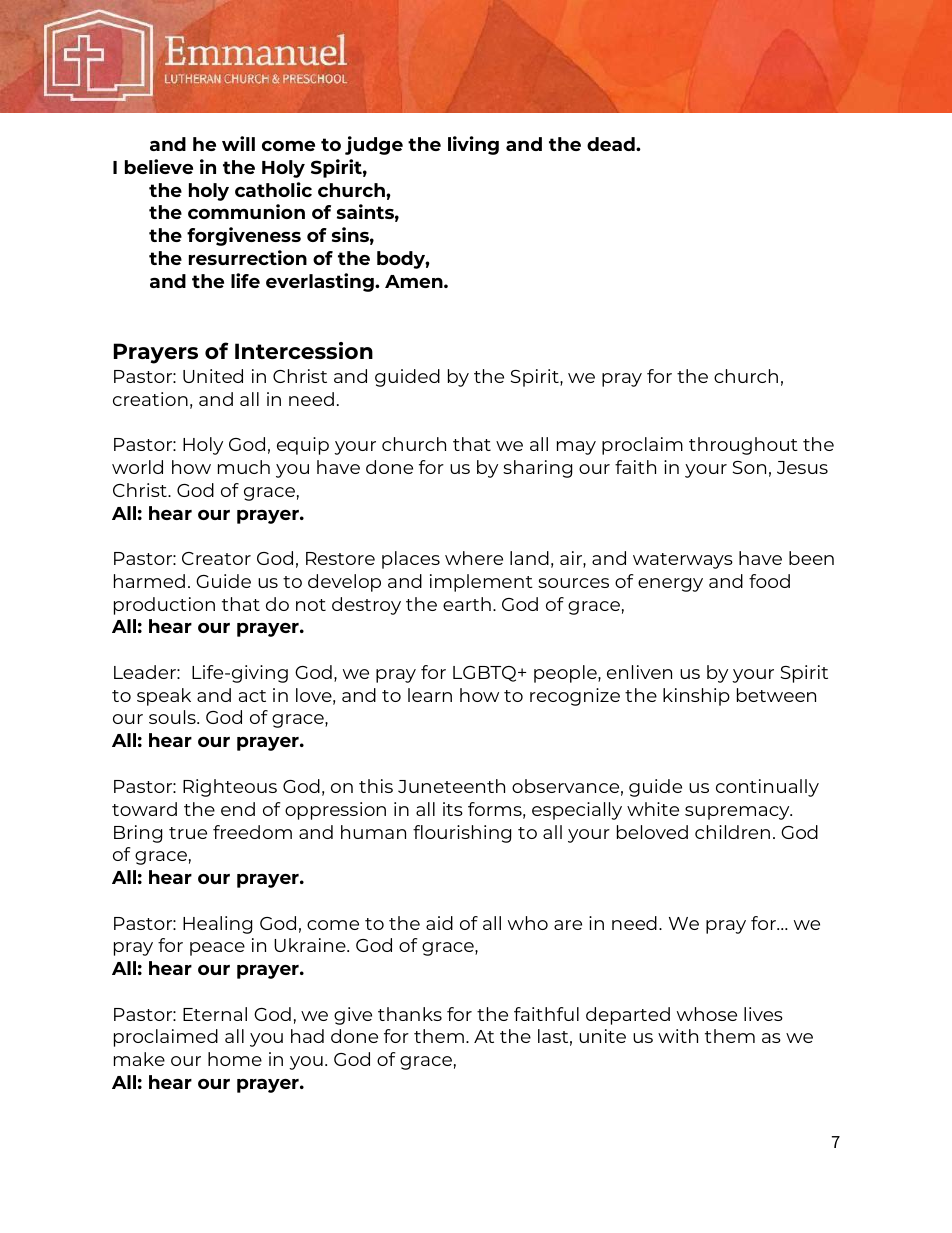 The image size is (952, 1233). Describe the element at coordinates (738, 813) in the document. I see `supremacy` at that location.
